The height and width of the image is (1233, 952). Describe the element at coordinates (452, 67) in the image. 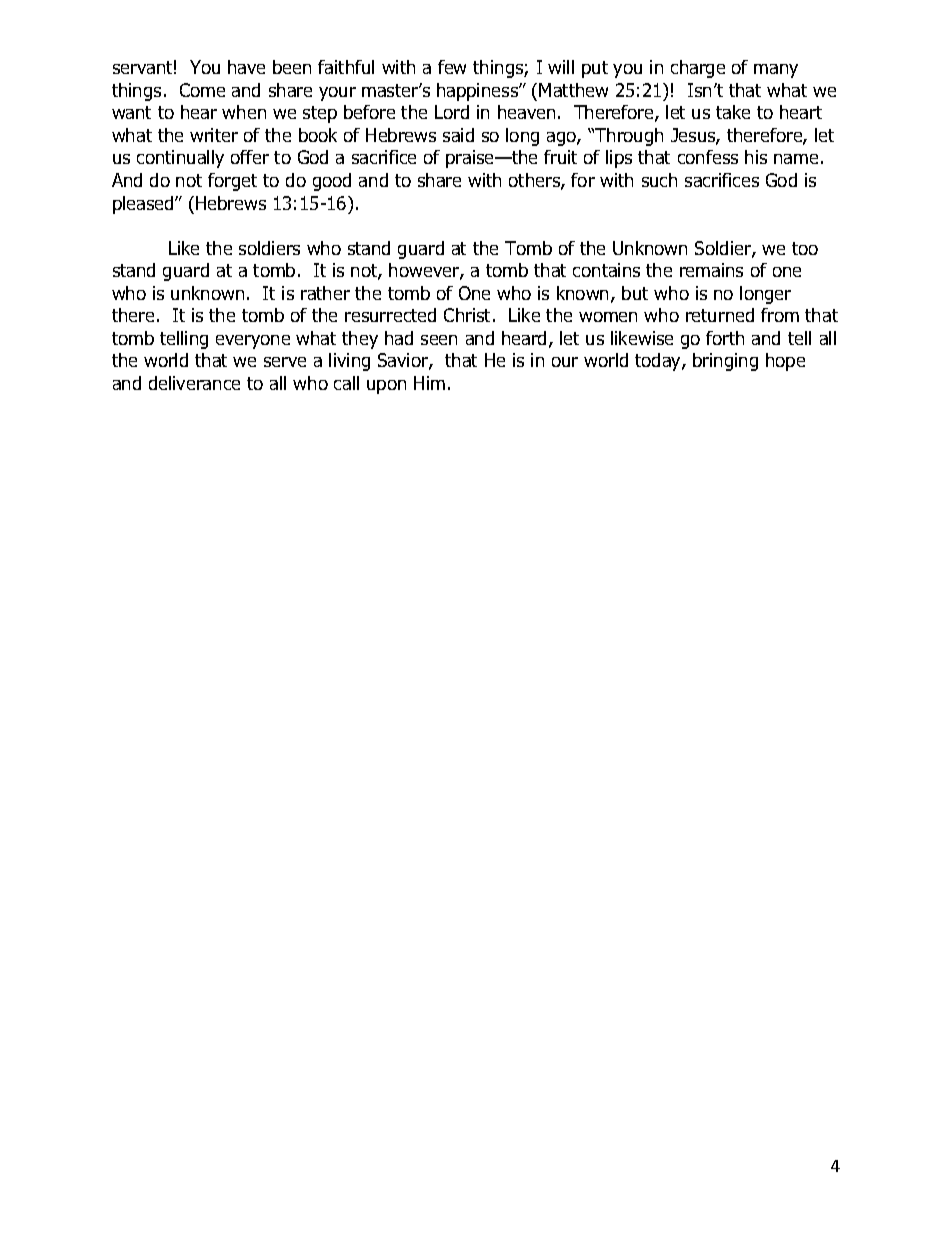

I see `few` at that location.
